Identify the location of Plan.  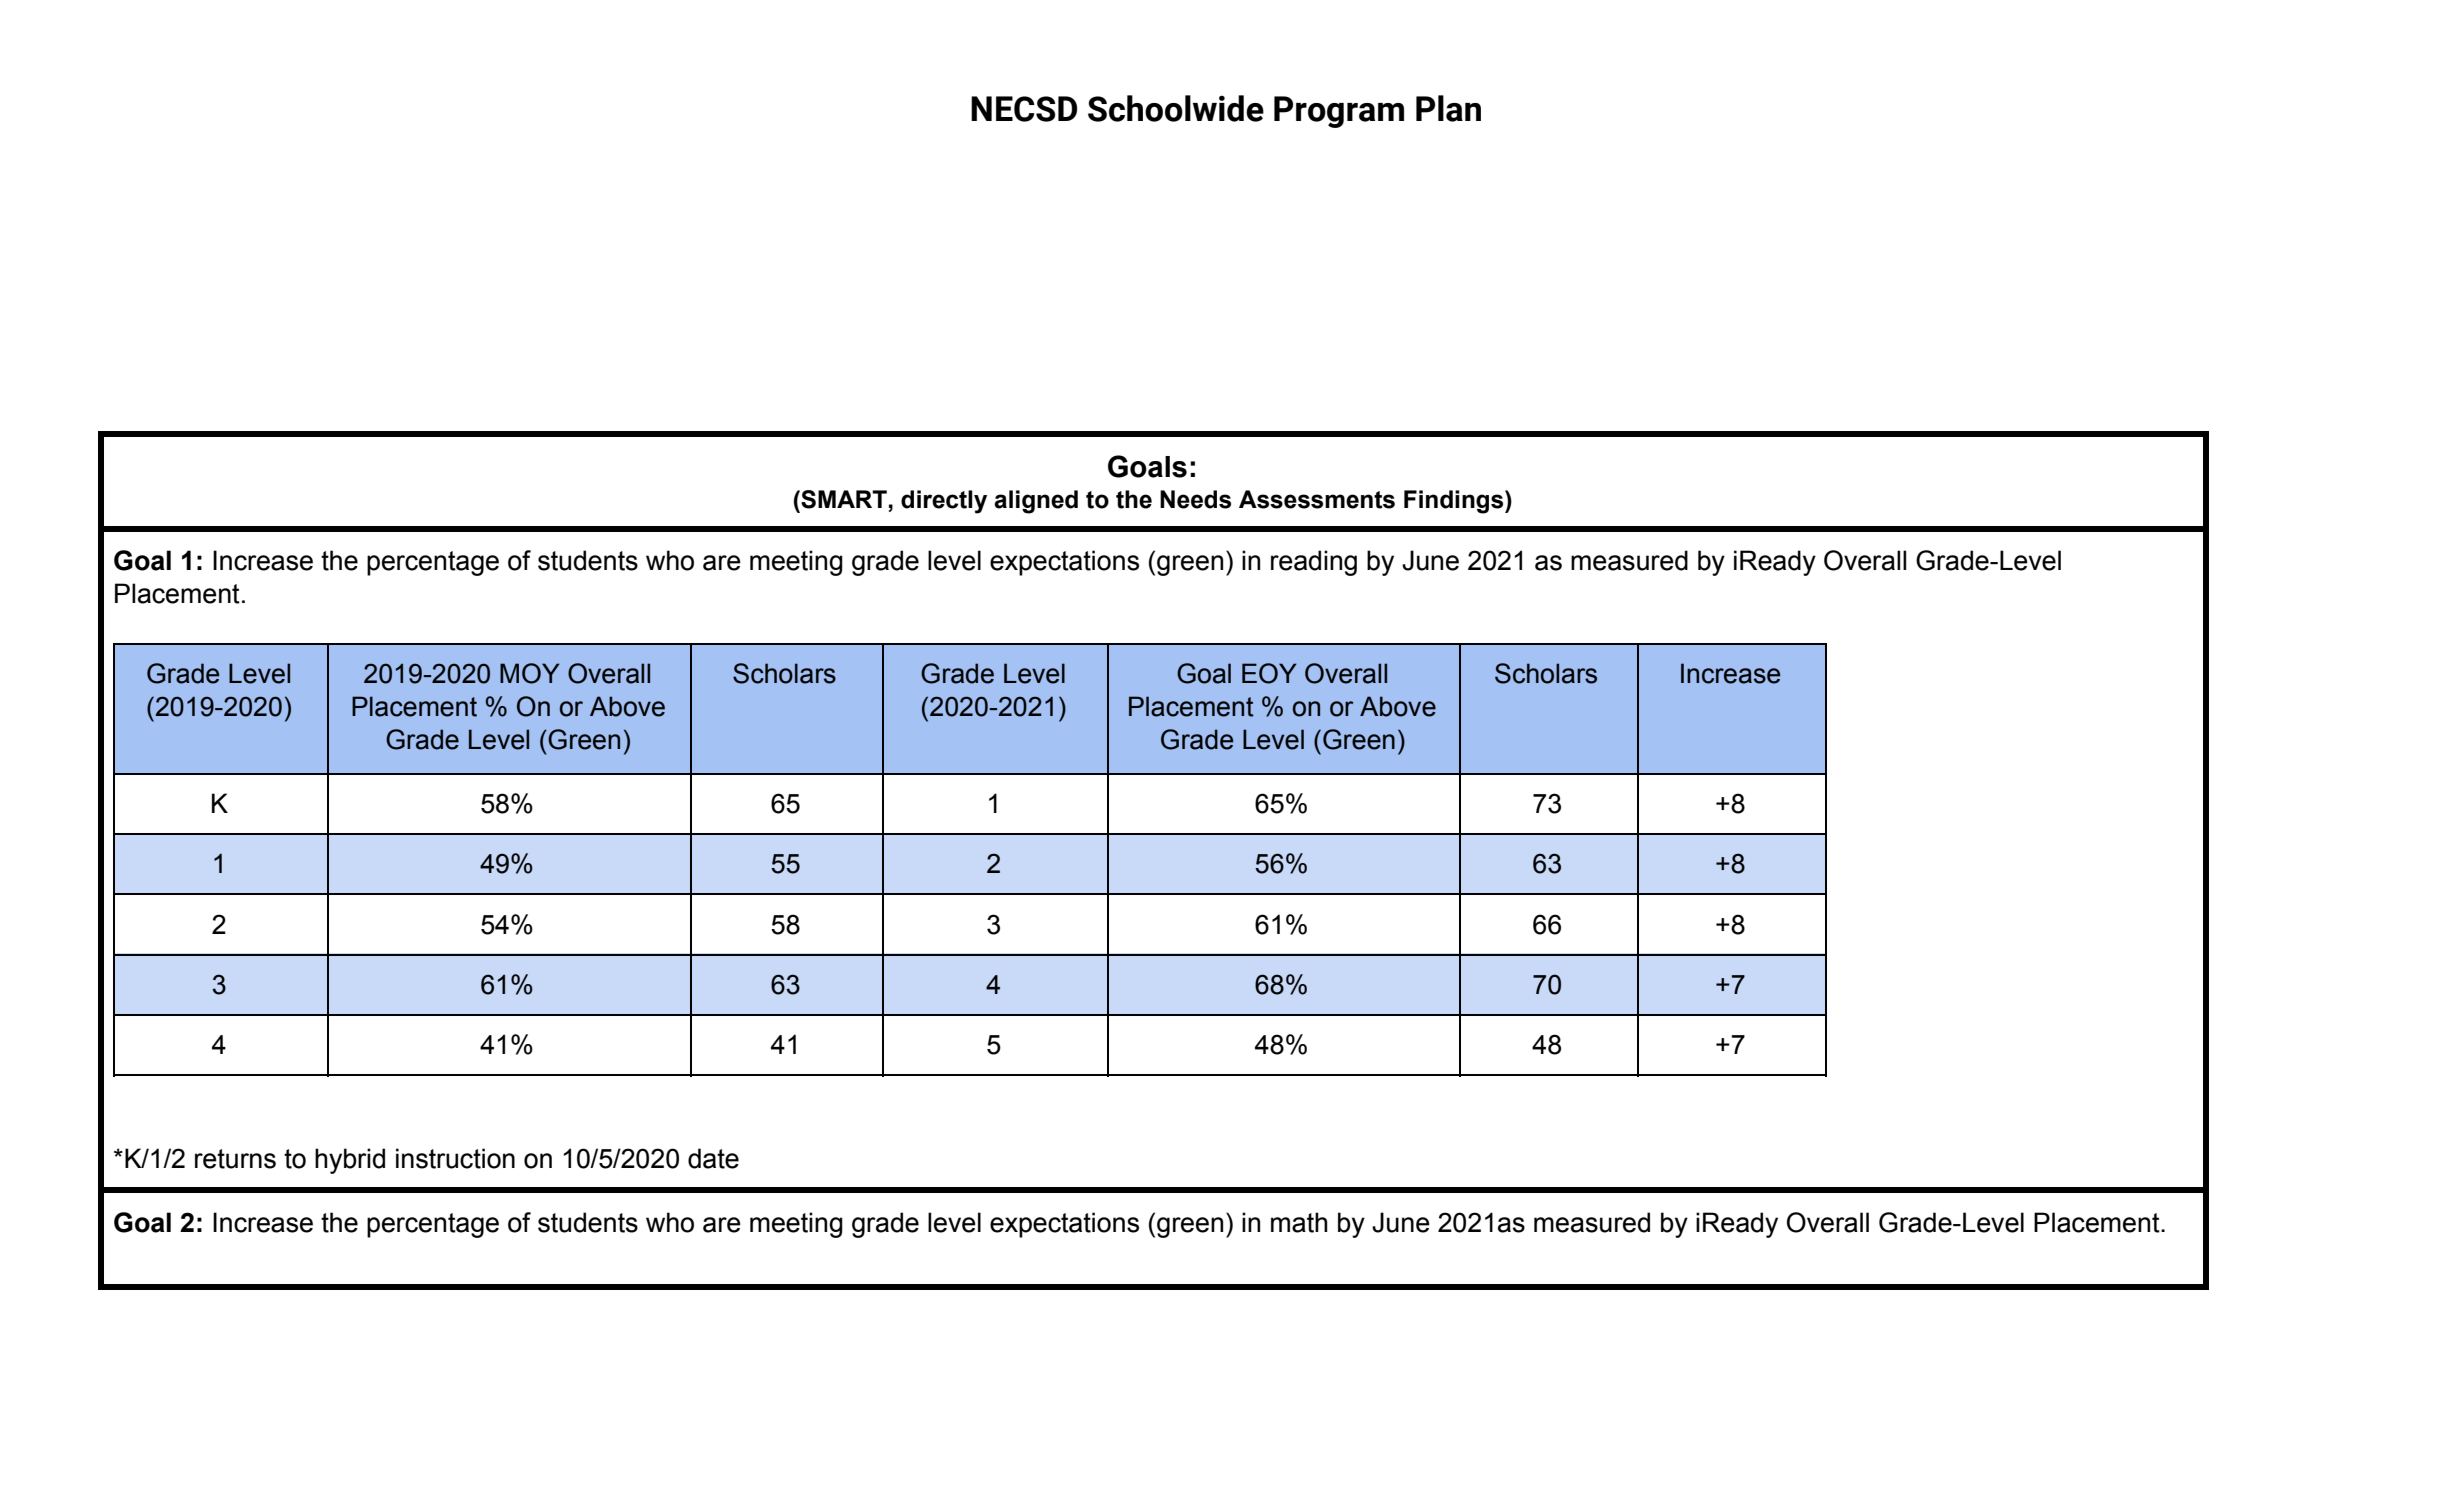
(1448, 108).
